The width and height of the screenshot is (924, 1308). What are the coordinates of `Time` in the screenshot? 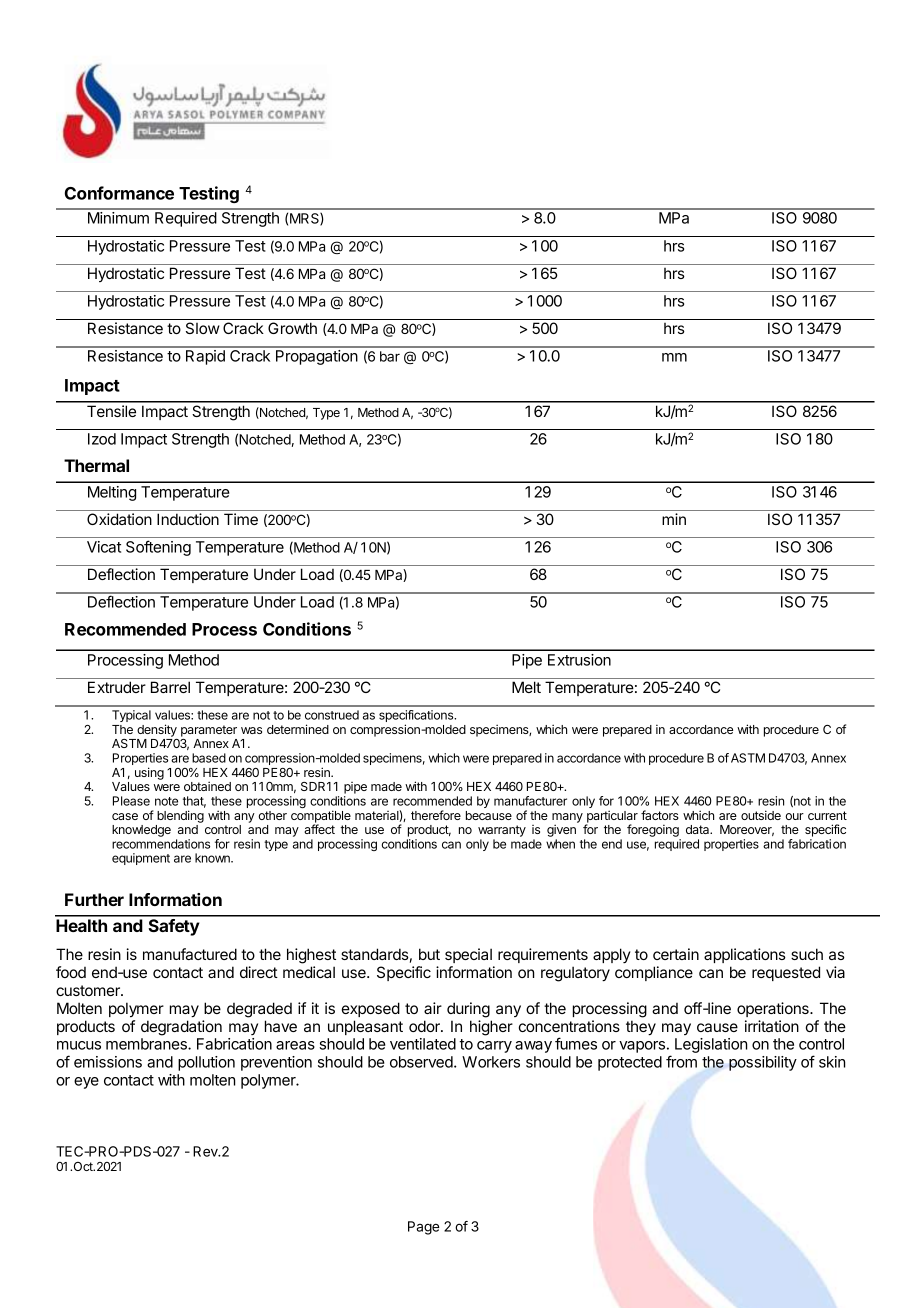 It's located at (241, 519).
